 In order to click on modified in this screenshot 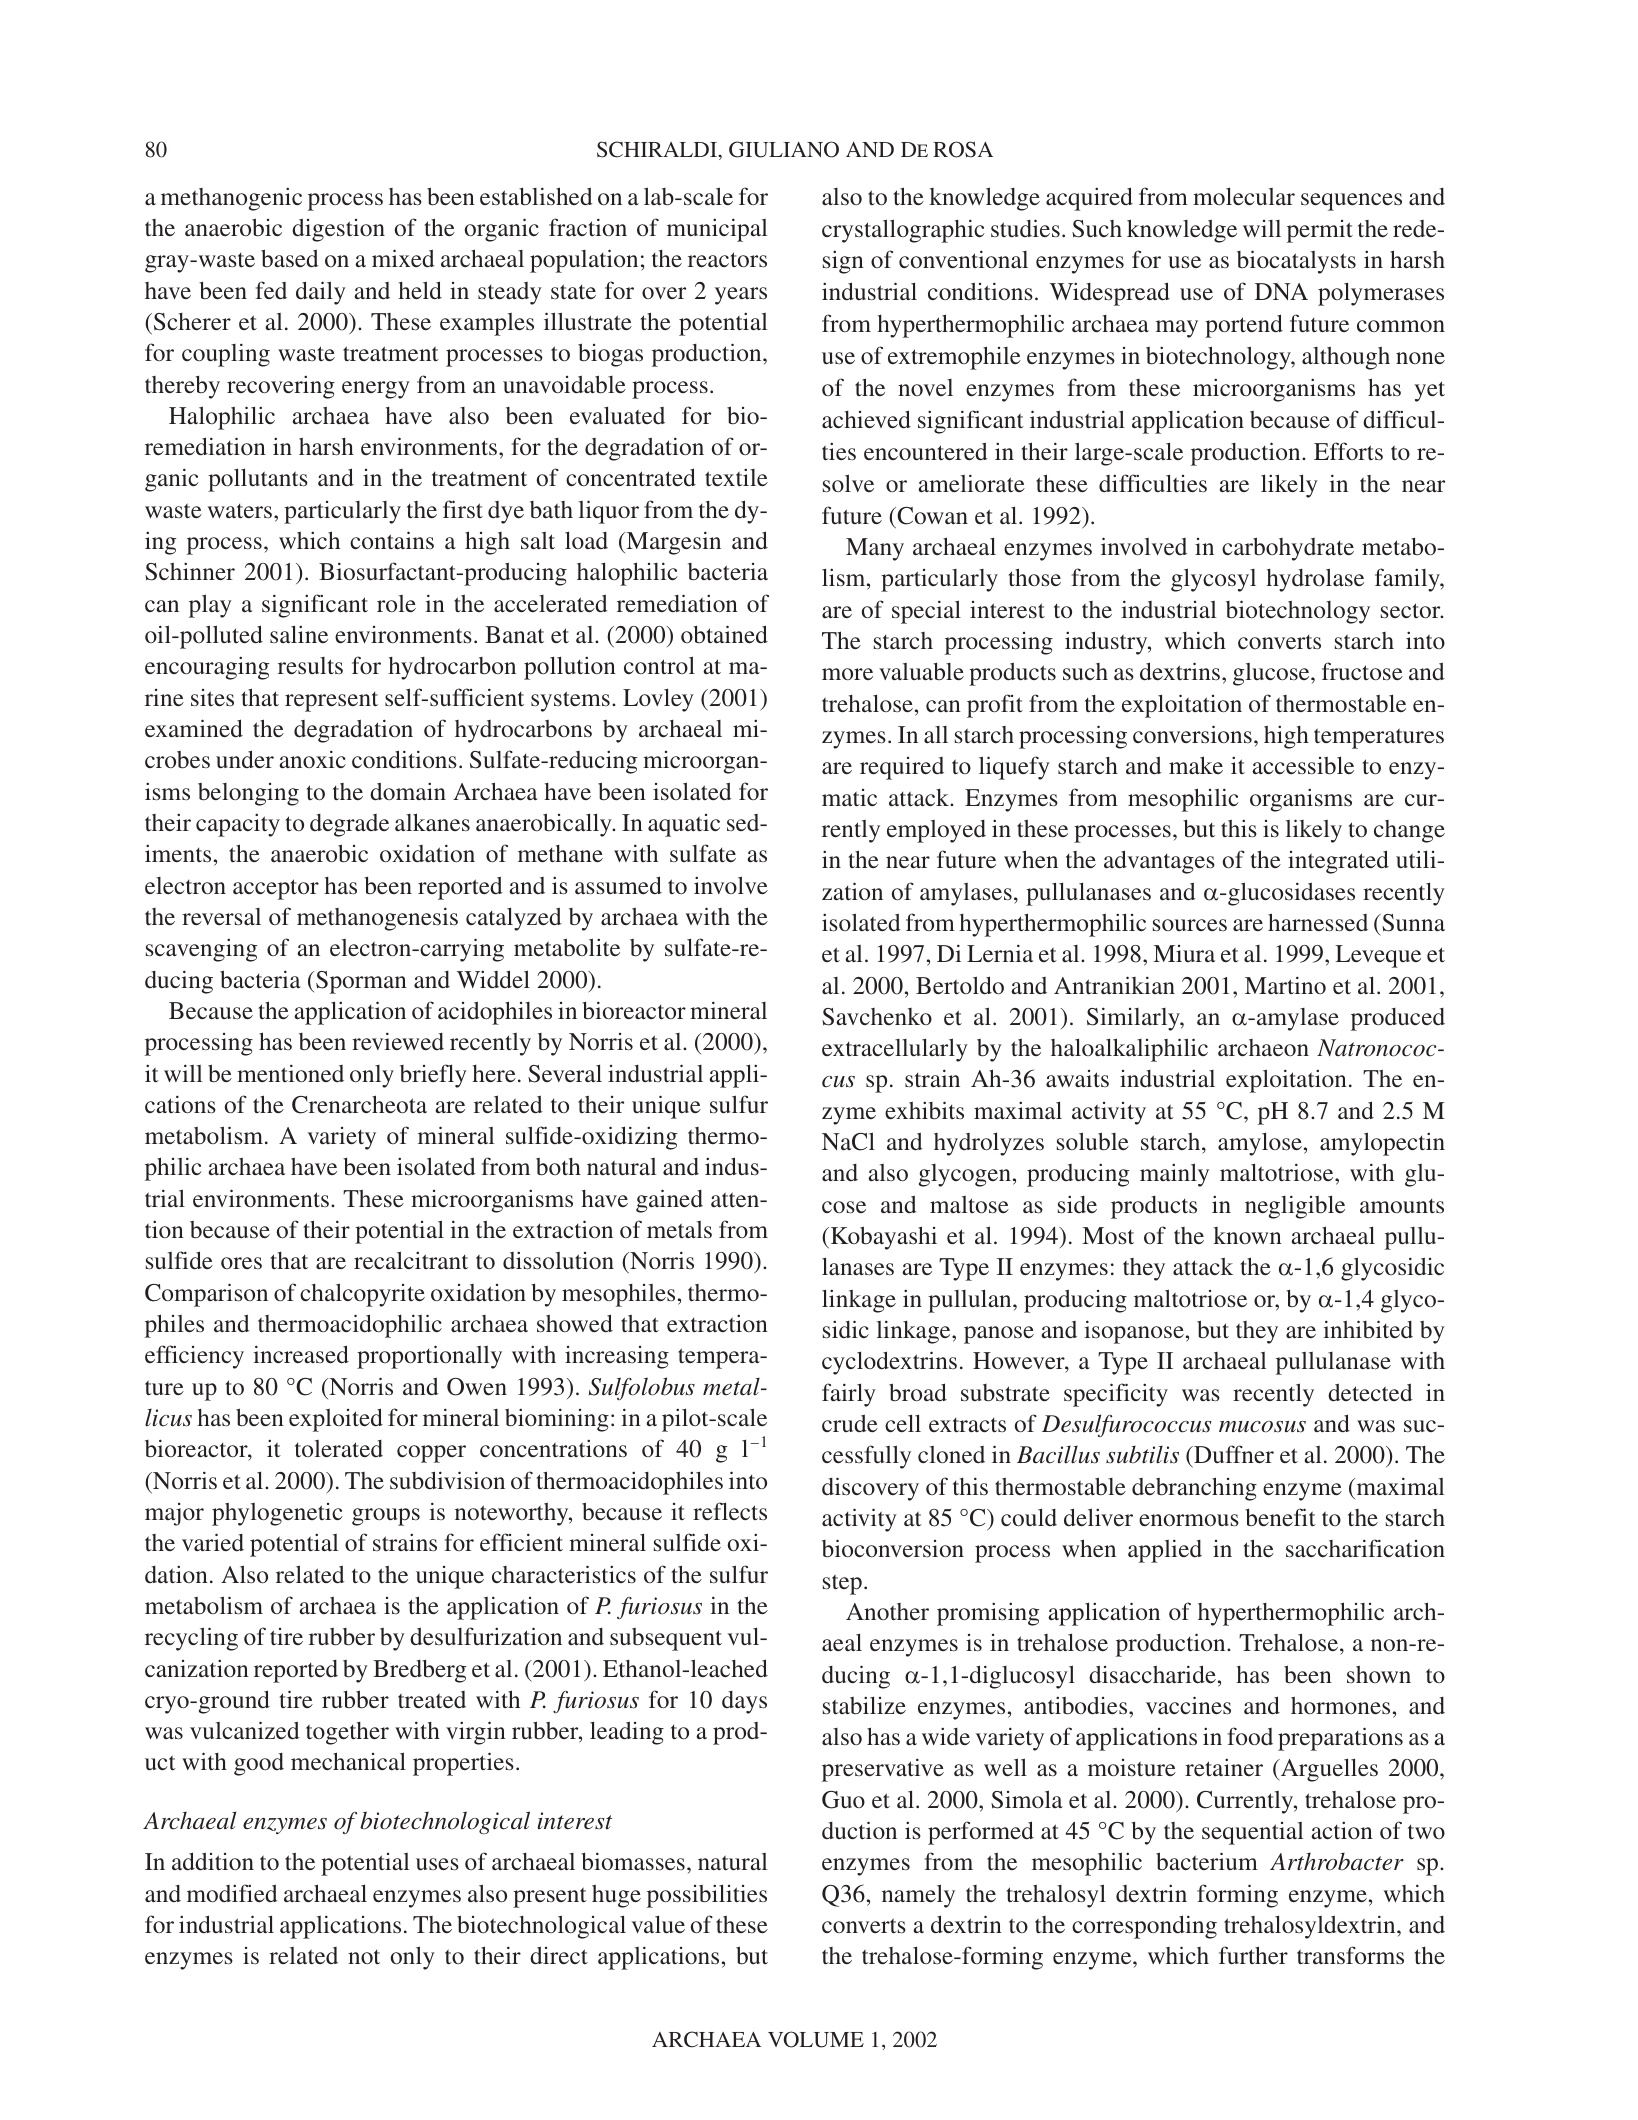, I will do `click(232, 1893)`.
